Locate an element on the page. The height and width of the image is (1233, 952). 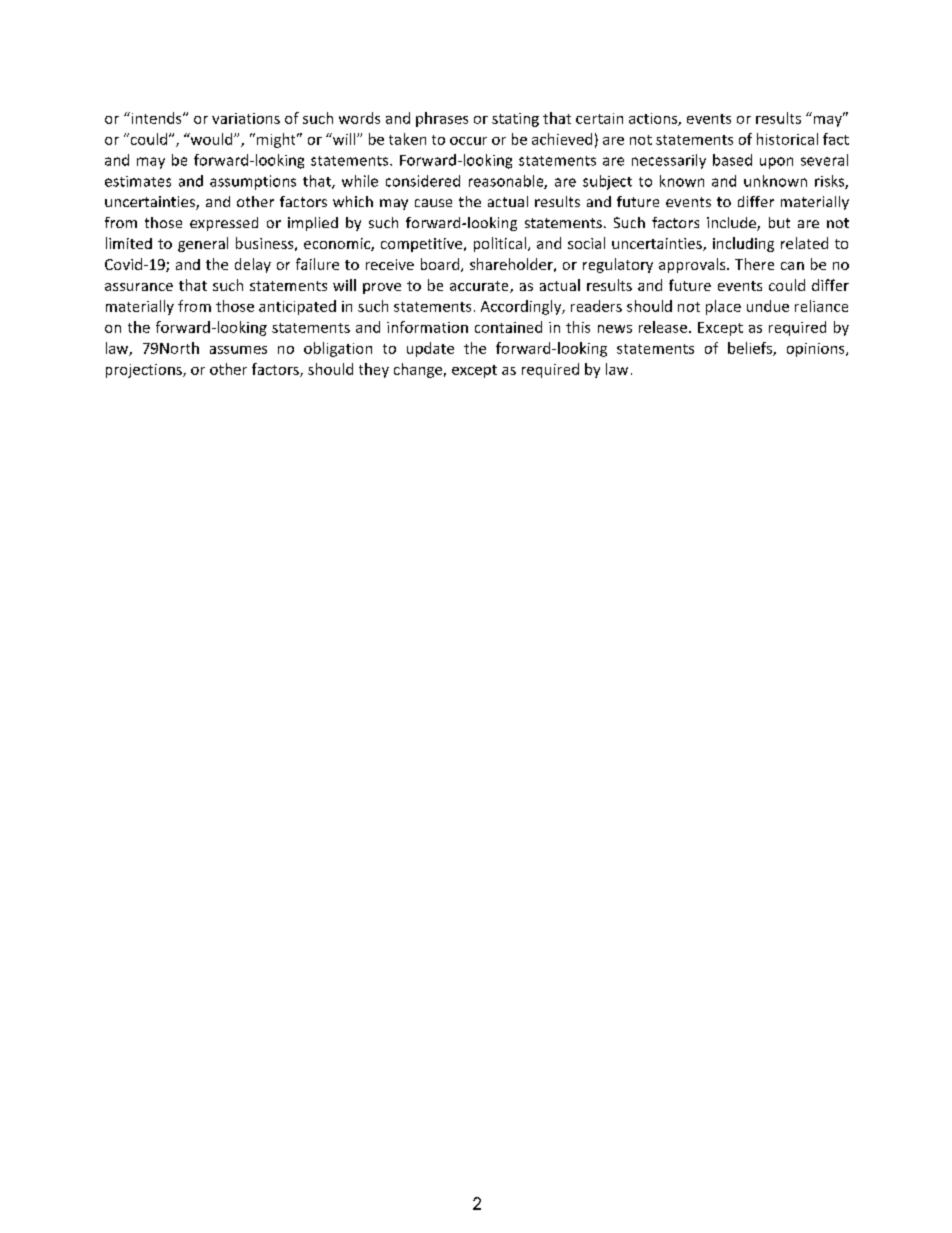
beliefs is located at coordinates (751, 349).
